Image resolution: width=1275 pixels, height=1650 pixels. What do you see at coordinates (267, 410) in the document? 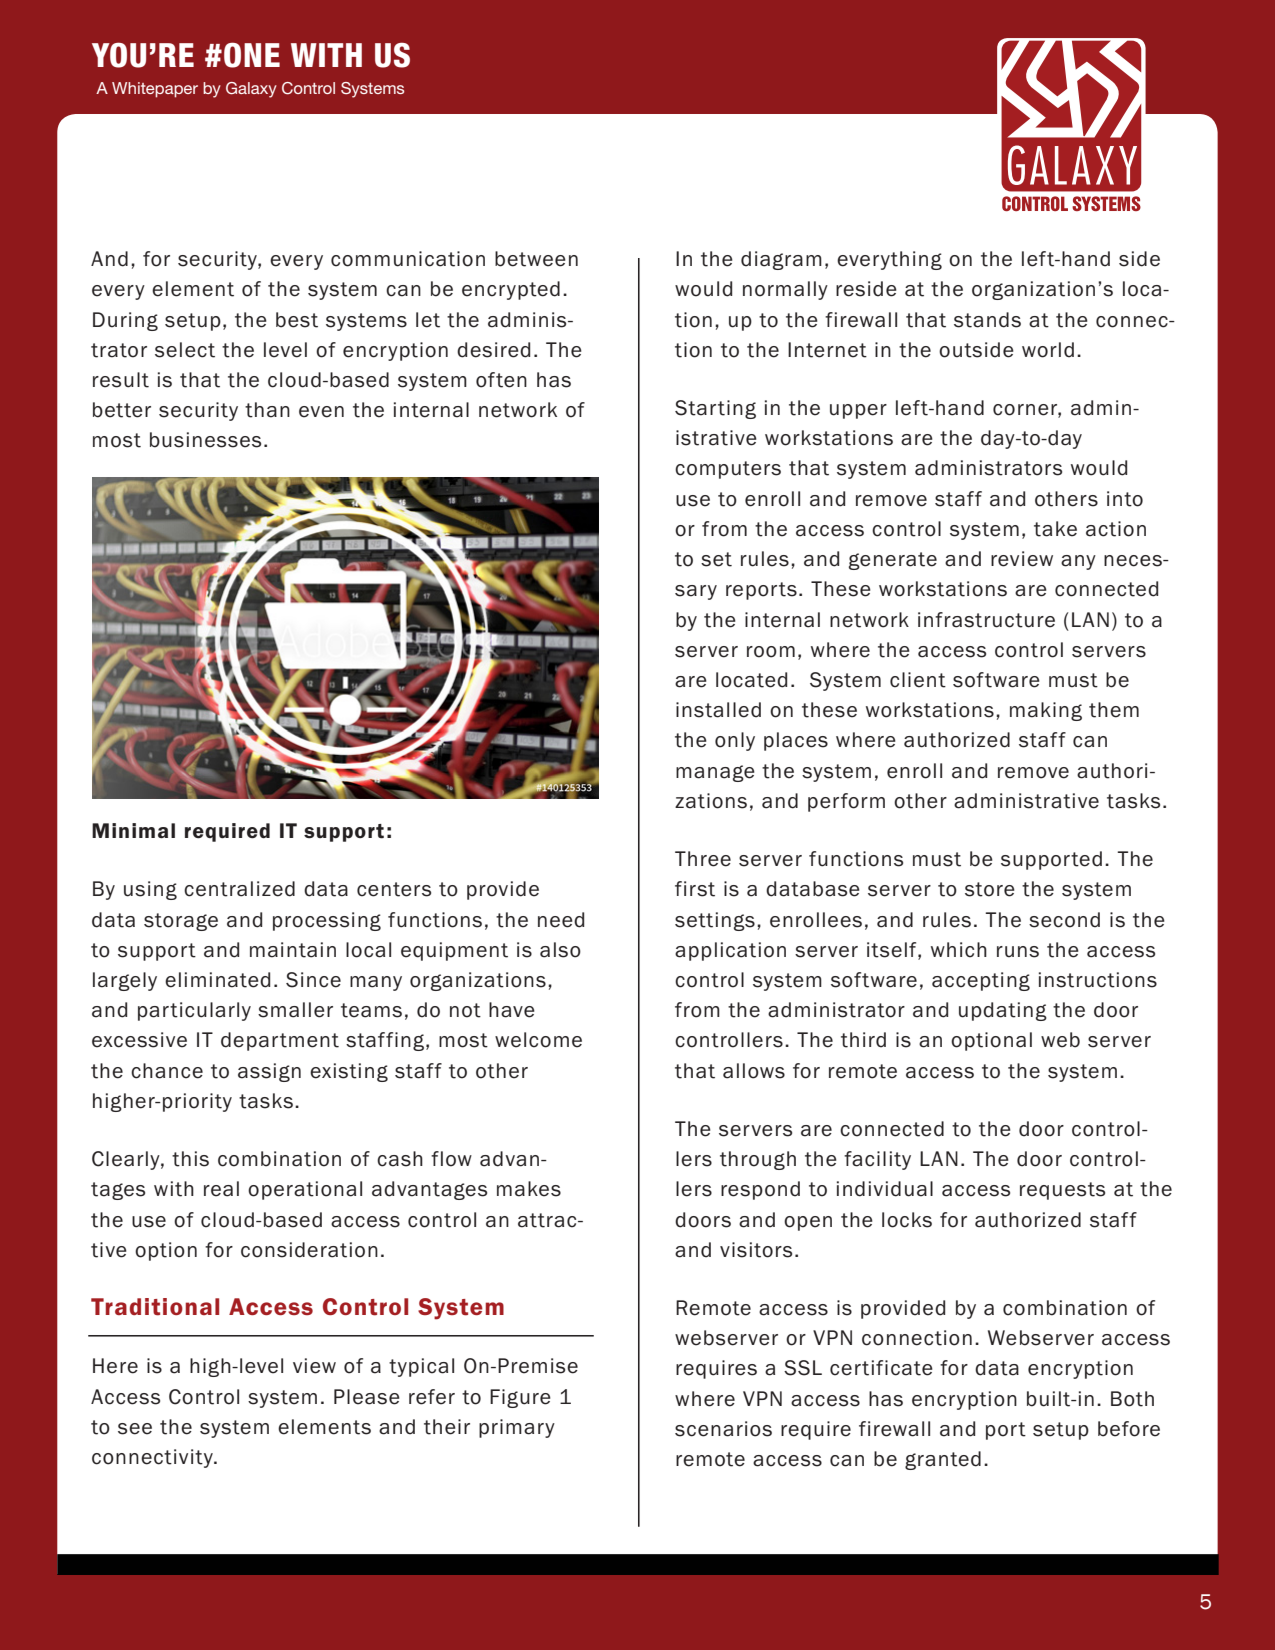
I see `than` at bounding box center [267, 410].
